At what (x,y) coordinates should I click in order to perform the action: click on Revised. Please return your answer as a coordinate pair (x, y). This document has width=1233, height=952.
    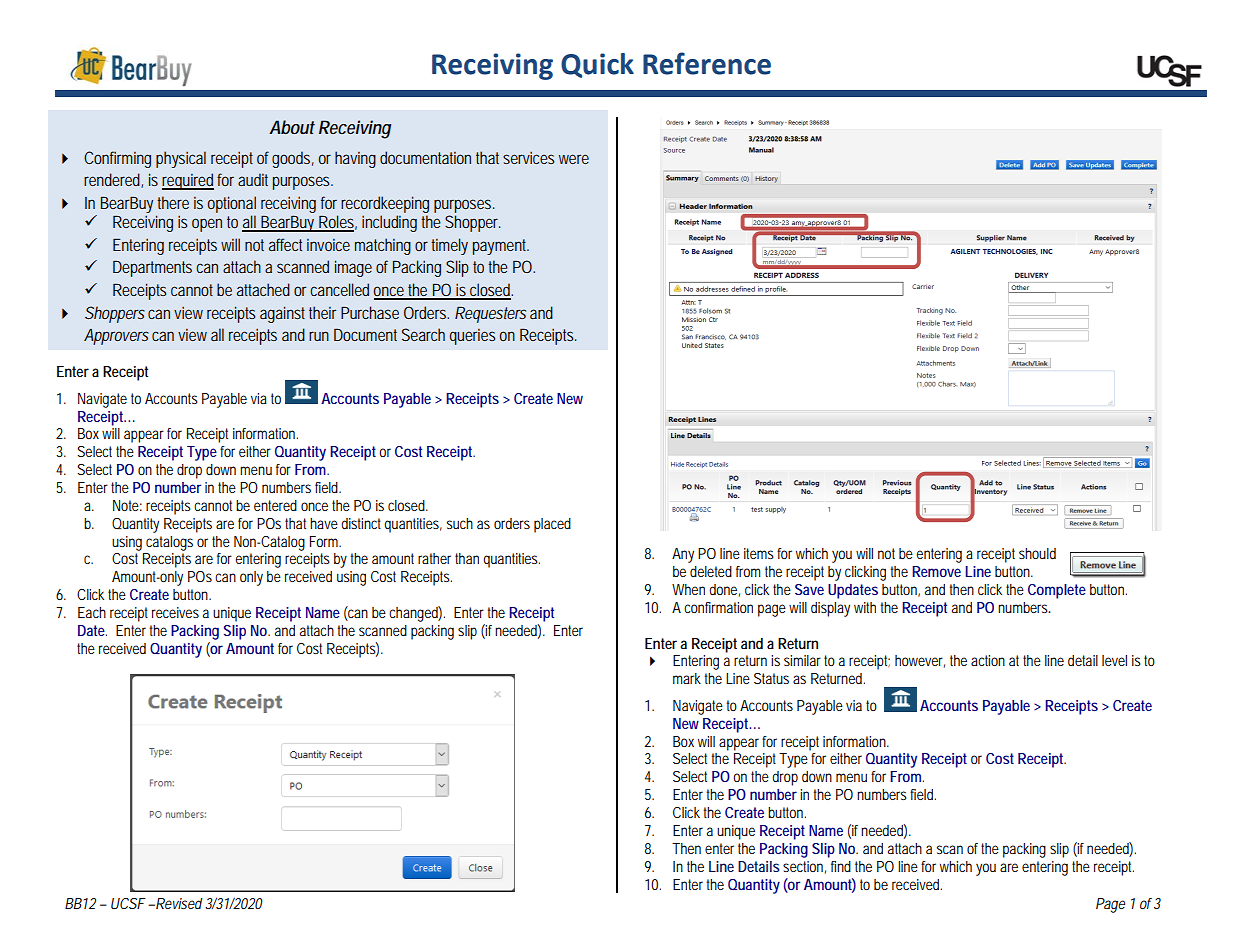
    Looking at the image, I should click on (178, 903).
